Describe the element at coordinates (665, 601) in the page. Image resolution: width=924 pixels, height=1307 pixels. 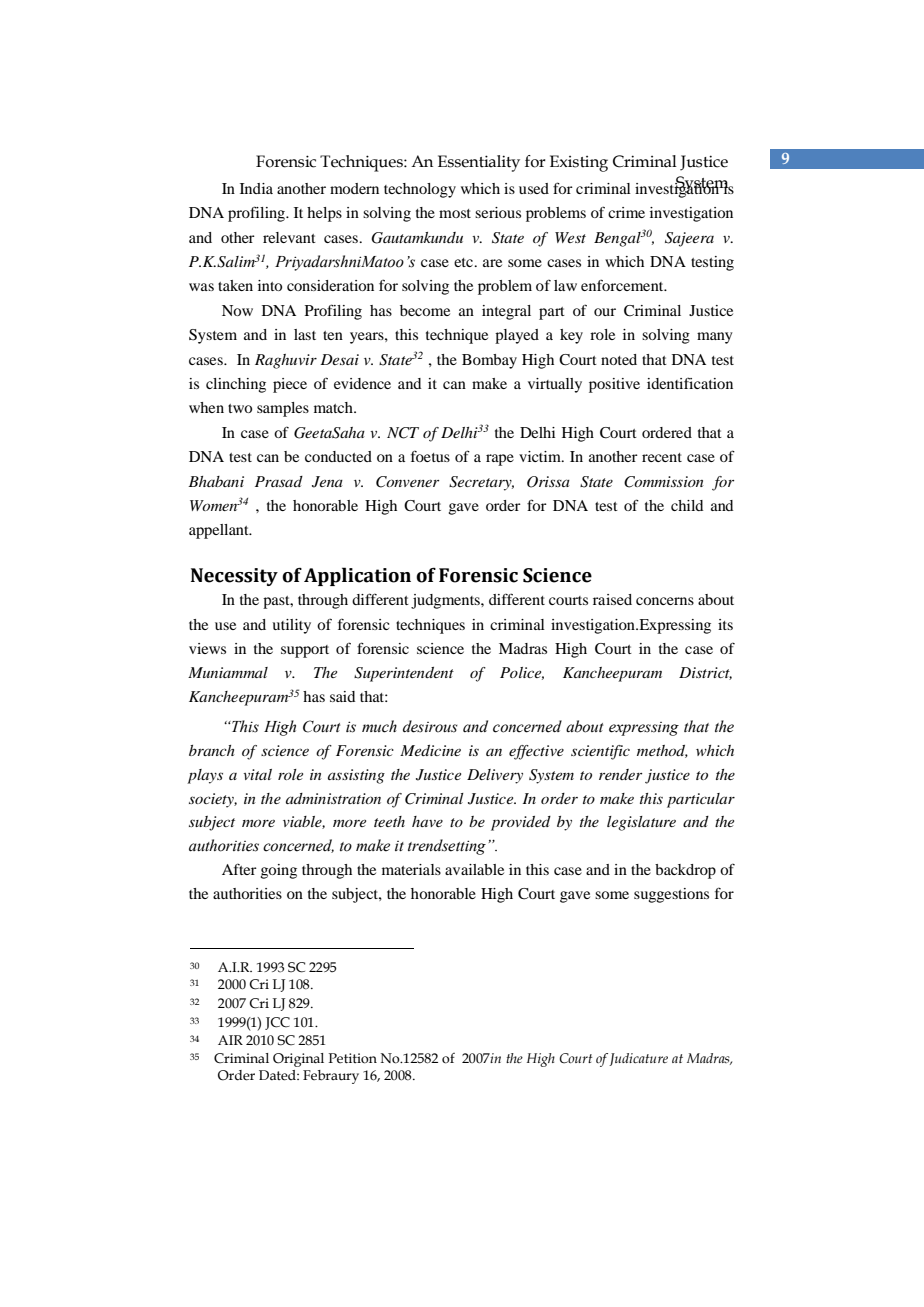
I see `concerns` at that location.
